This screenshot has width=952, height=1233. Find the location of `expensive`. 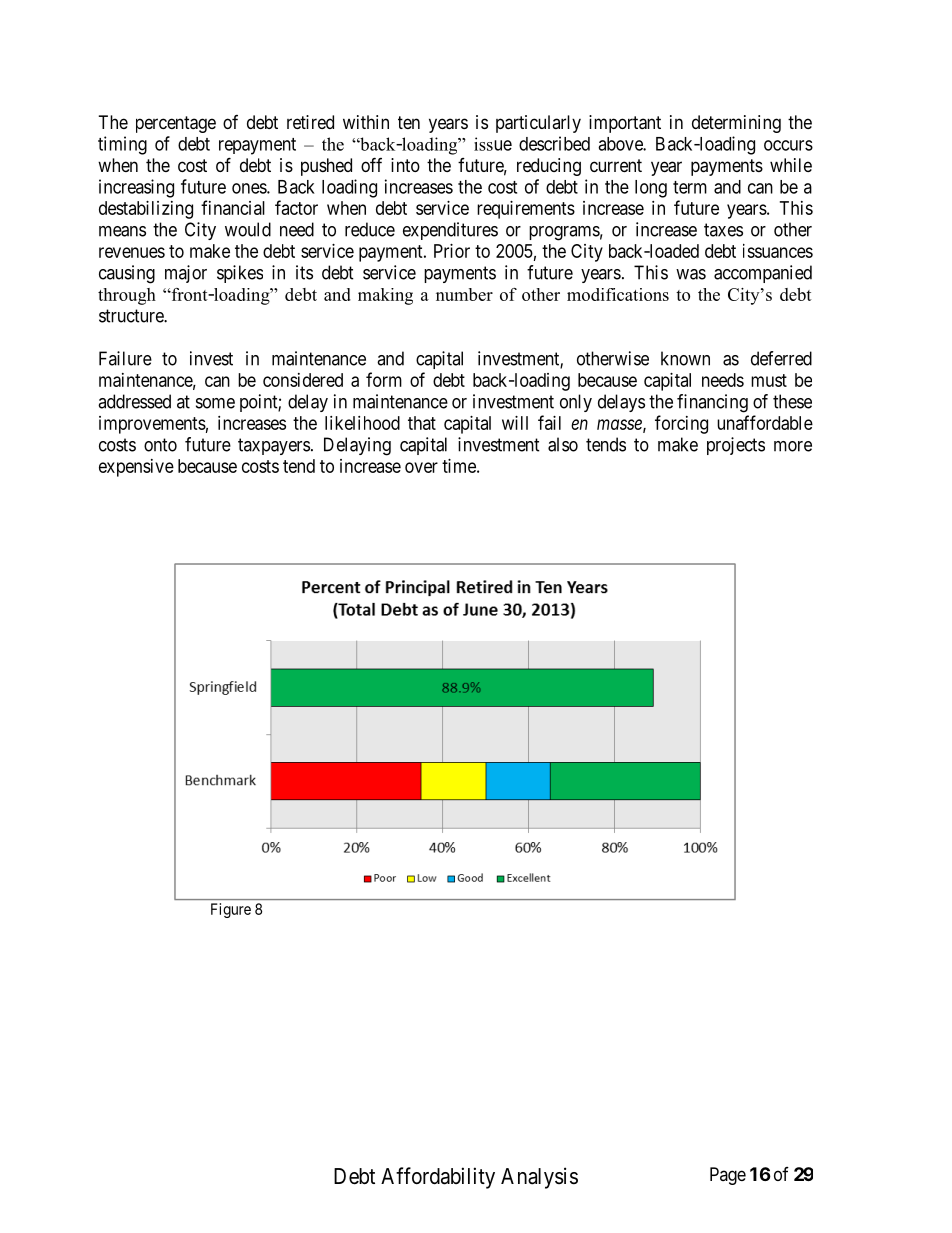

expensive is located at coordinates (136, 468).
